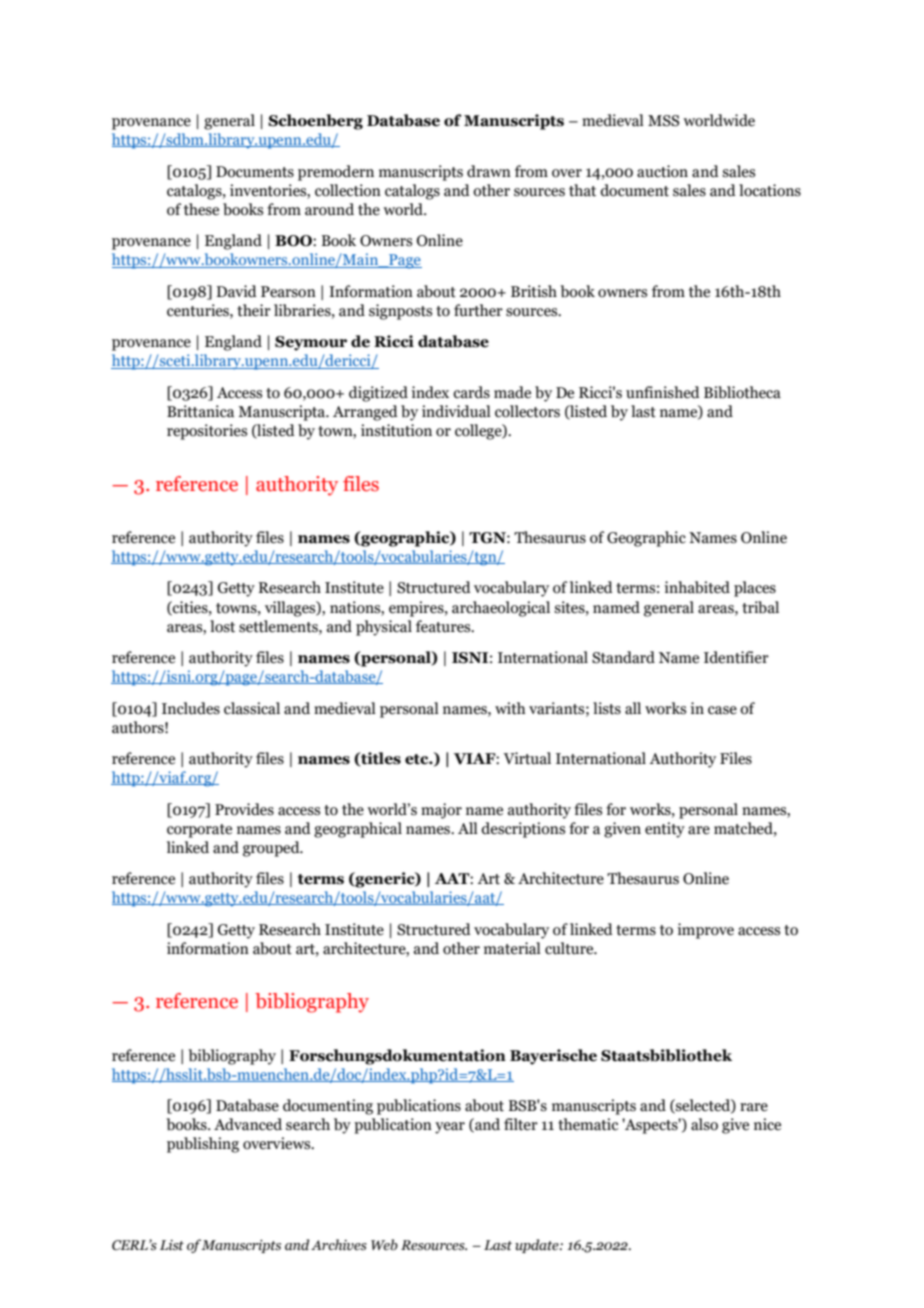 This image has height=1308, width=924. Describe the element at coordinates (248, 1124) in the image. I see `Advanced` at that location.
